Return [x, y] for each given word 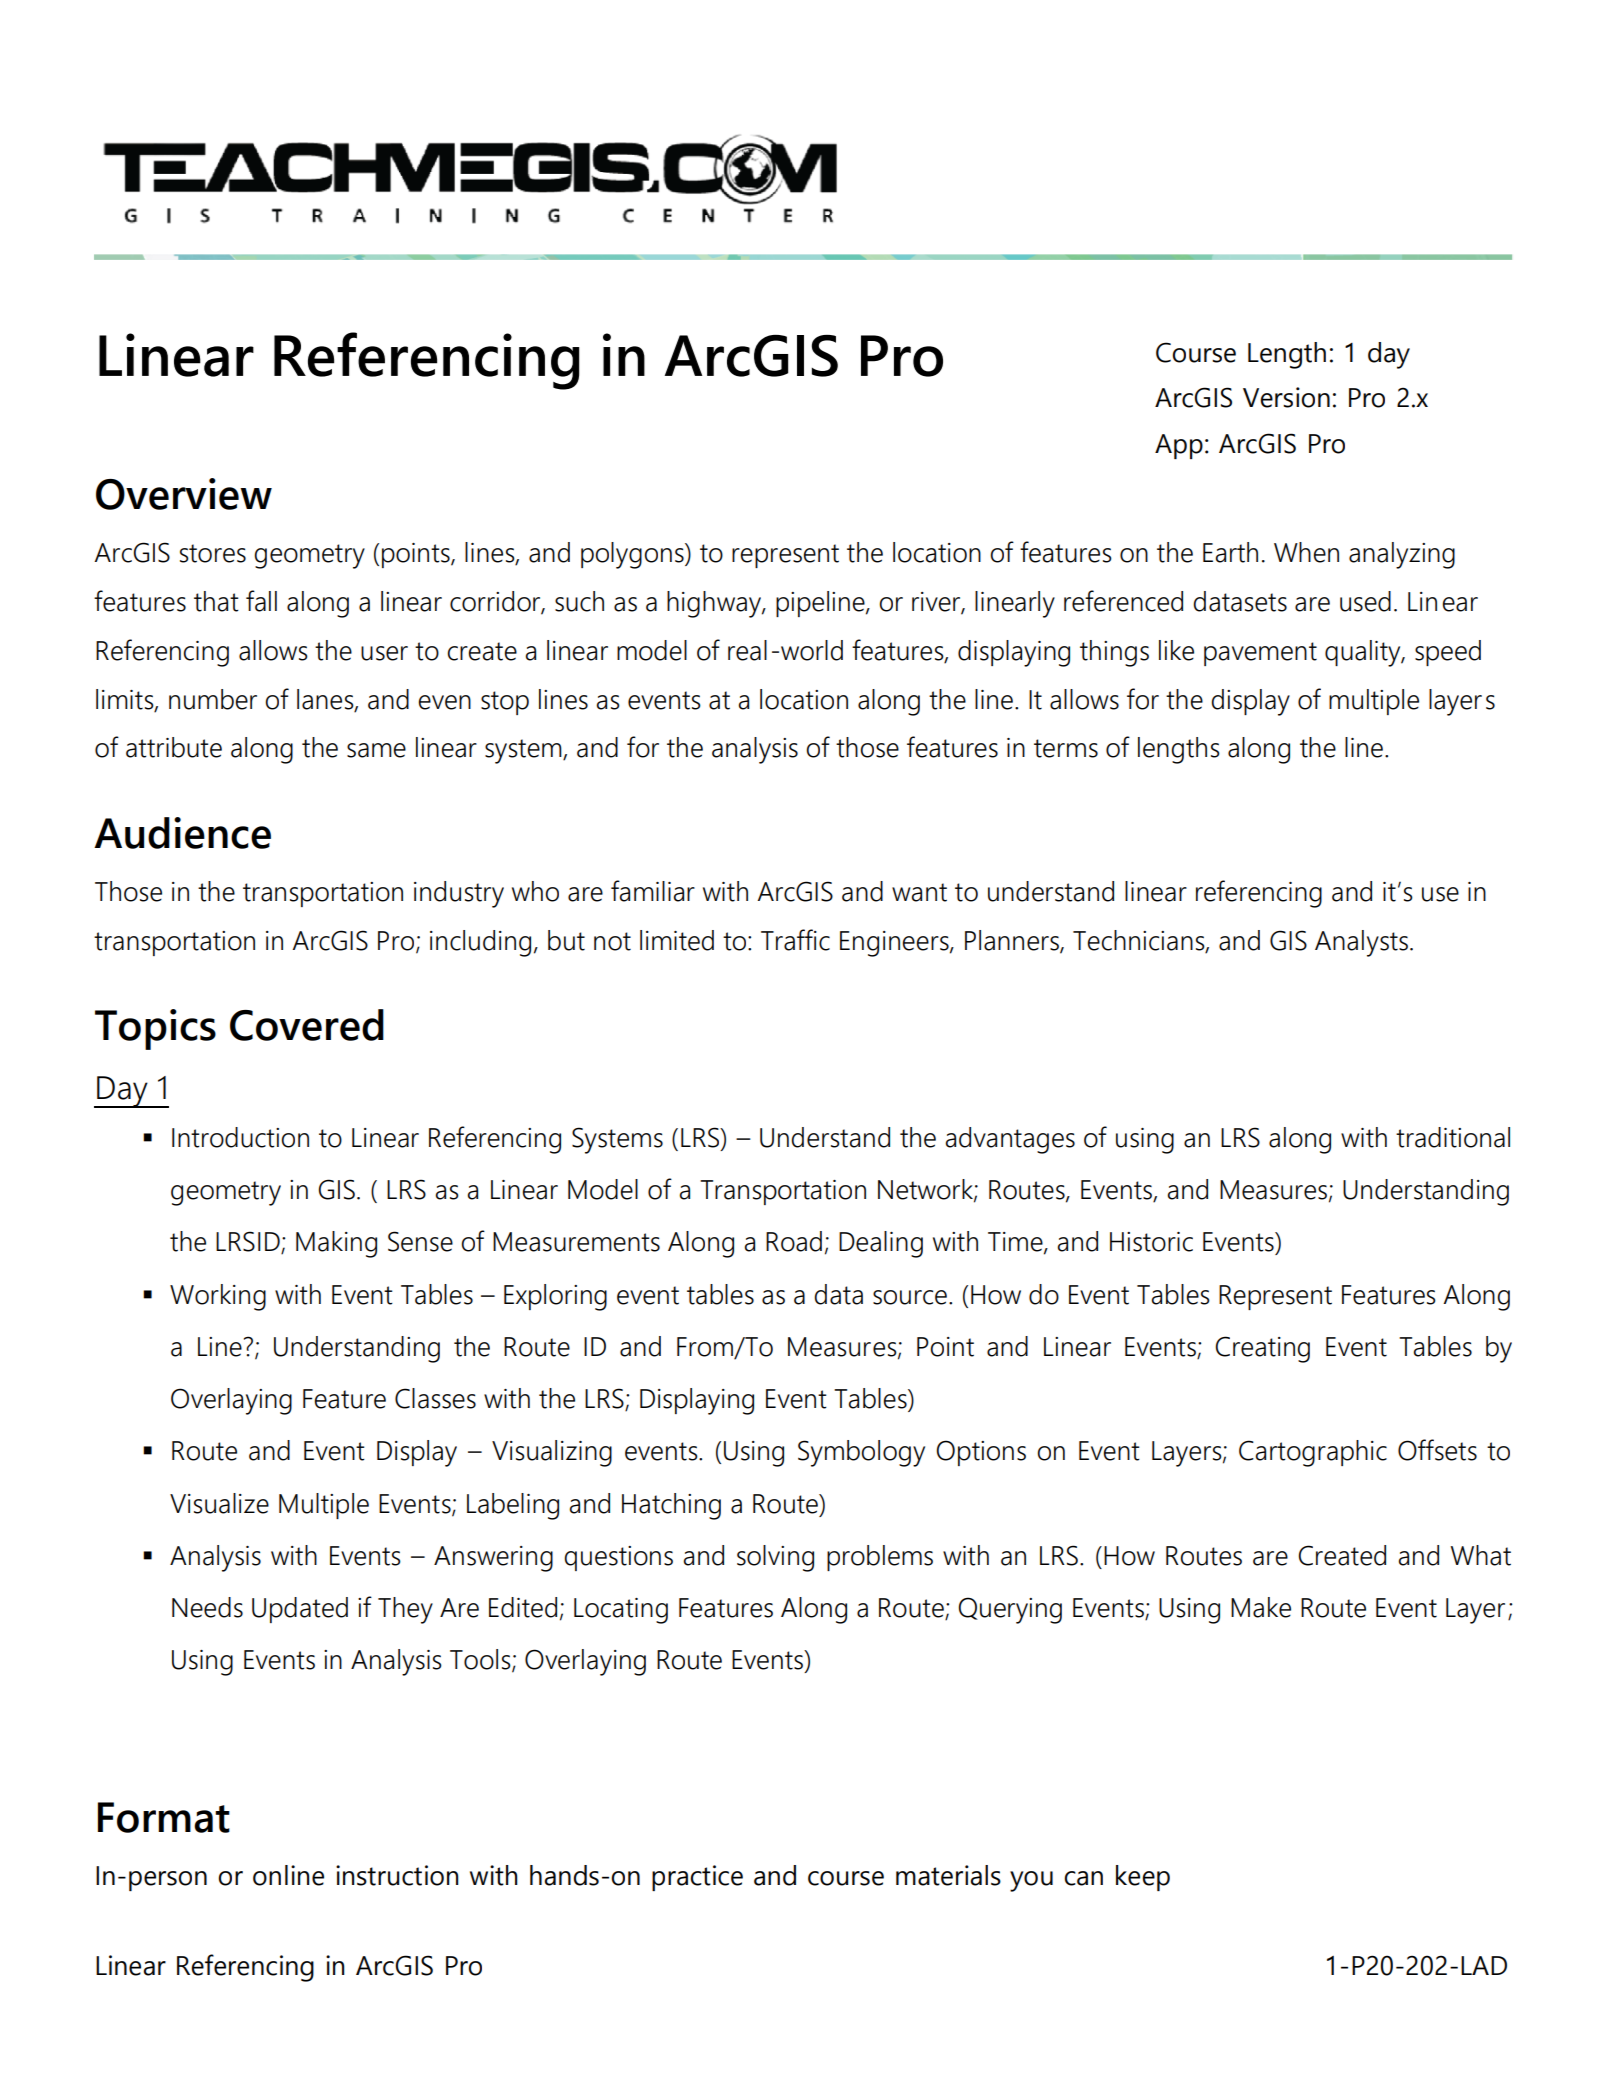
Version [1286, 397]
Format [164, 1817]
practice [697, 1878]
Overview [184, 494]
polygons [633, 555]
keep [1143, 1878]
